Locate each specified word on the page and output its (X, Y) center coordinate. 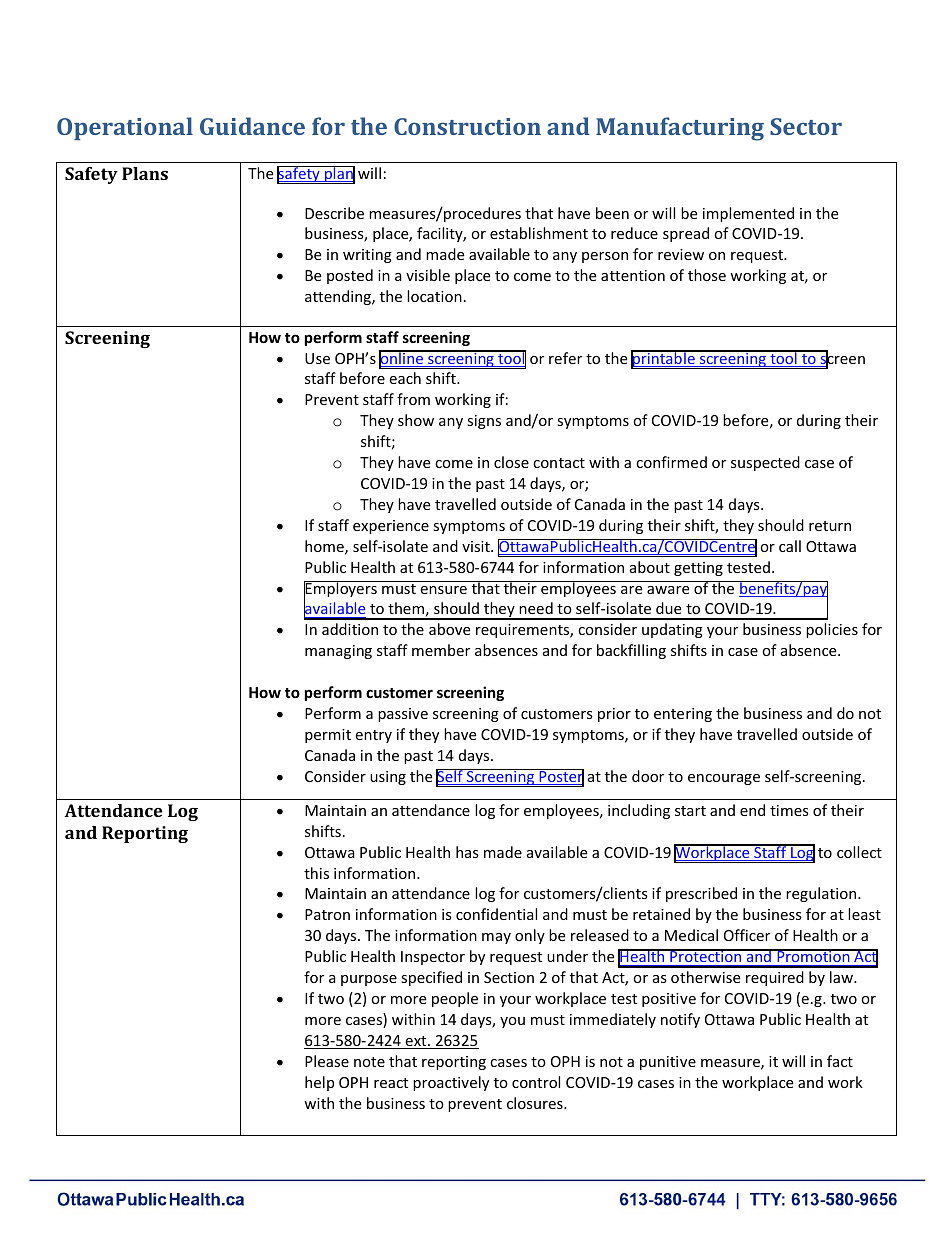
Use (317, 358)
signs (484, 422)
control (536, 1082)
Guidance (252, 126)
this (316, 873)
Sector (806, 126)
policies (832, 630)
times (789, 810)
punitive (668, 1063)
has (467, 852)
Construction (467, 126)
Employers (341, 590)
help (319, 1083)
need (536, 608)
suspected (765, 463)
